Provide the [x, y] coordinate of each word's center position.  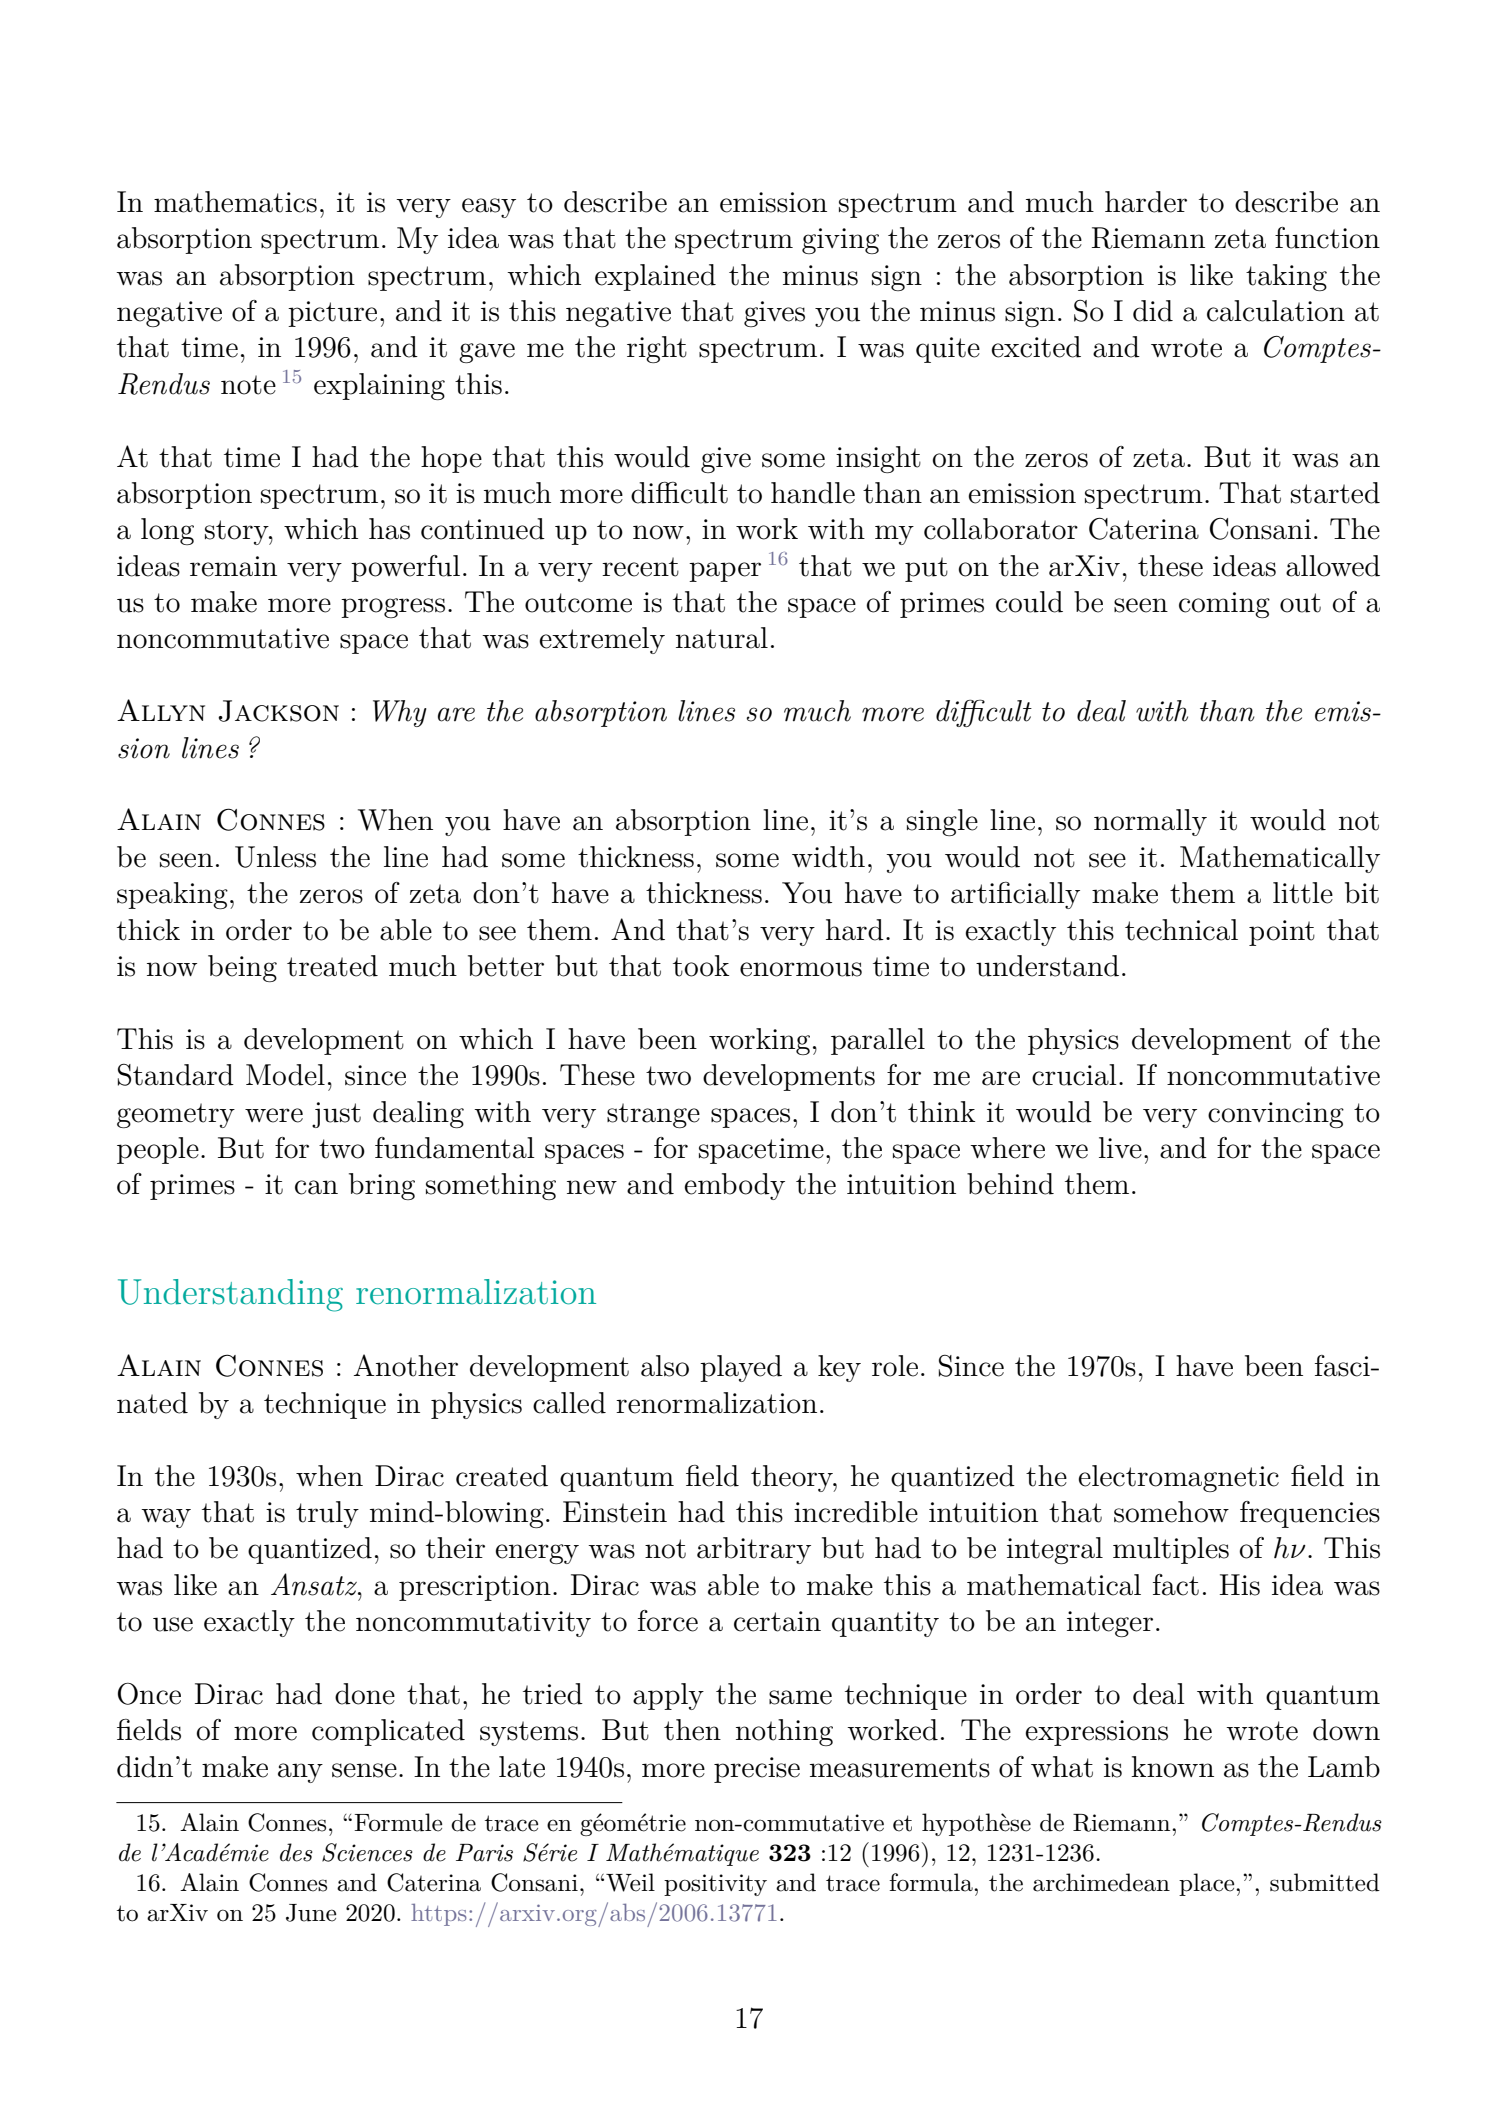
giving [840, 241]
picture [332, 314]
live [1120, 1148]
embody [734, 1186]
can [316, 1187]
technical [1181, 930]
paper [725, 572]
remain [233, 566]
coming [1224, 605]
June [311, 1913]
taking [1286, 277]
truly [327, 1514]
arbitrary [754, 1550]
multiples [1171, 1550]
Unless [275, 857]
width [828, 857]
